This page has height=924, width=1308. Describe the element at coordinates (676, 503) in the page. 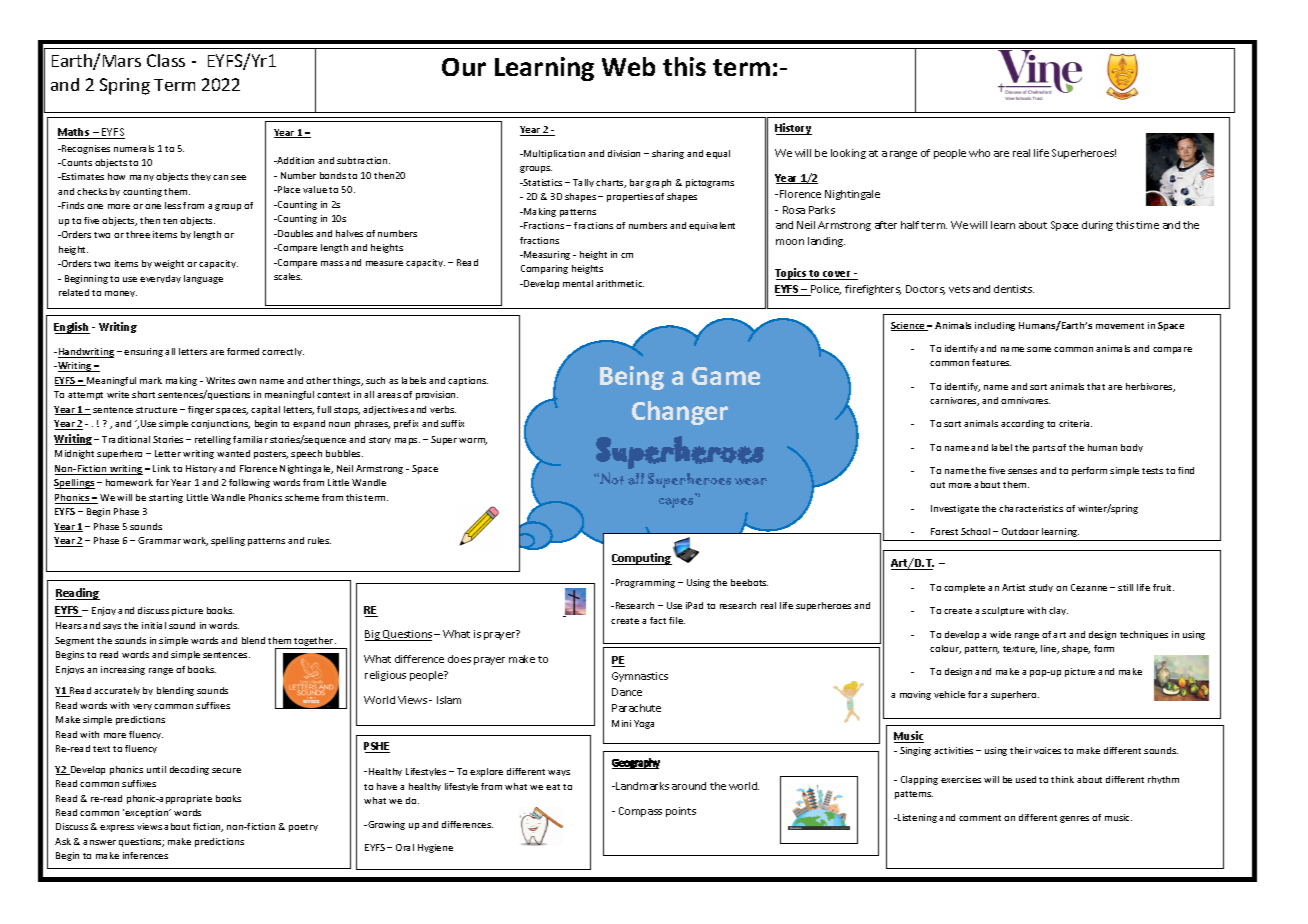

I see `capes` at that location.
